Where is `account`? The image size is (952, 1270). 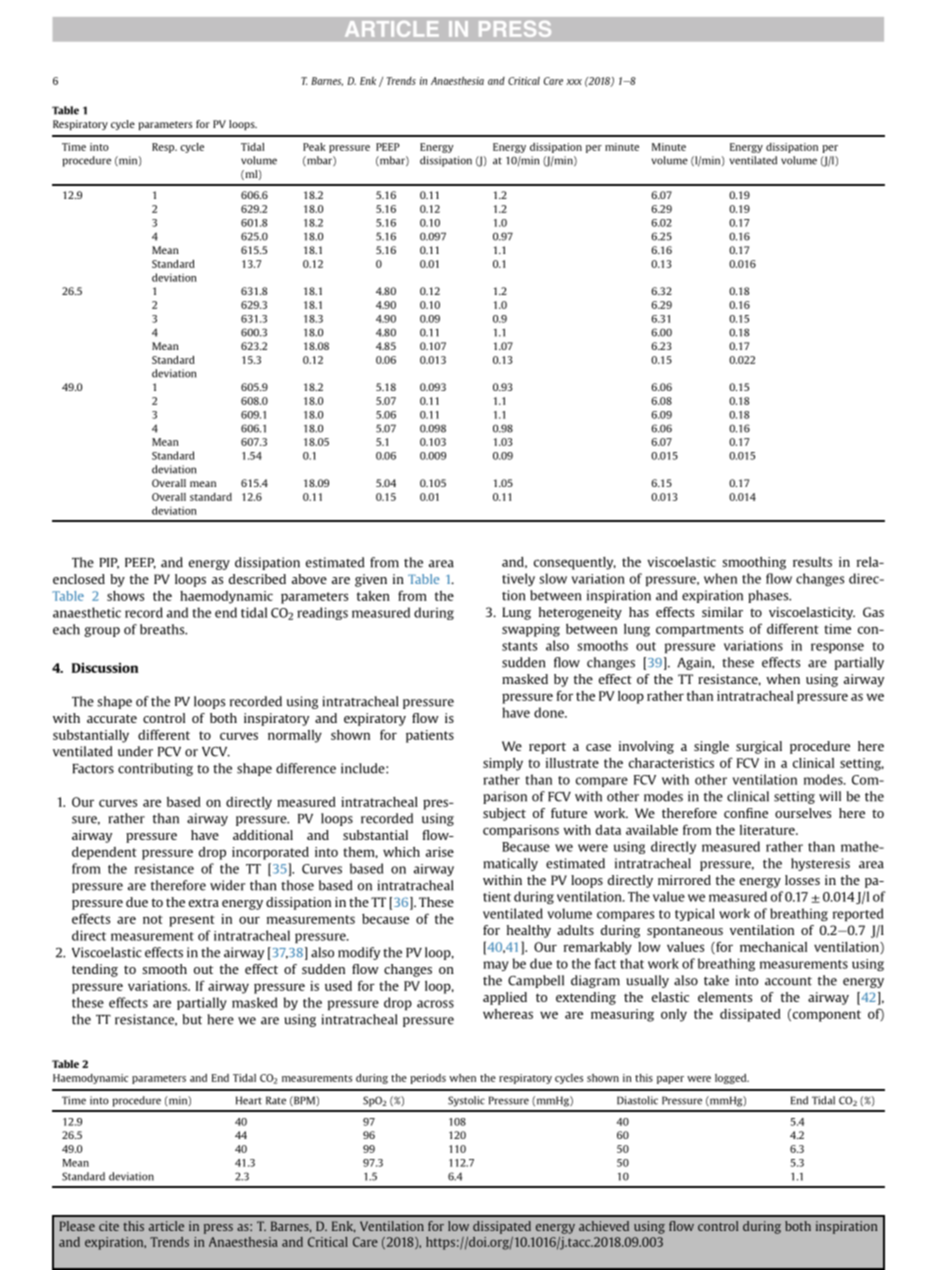
account is located at coordinates (788, 981).
